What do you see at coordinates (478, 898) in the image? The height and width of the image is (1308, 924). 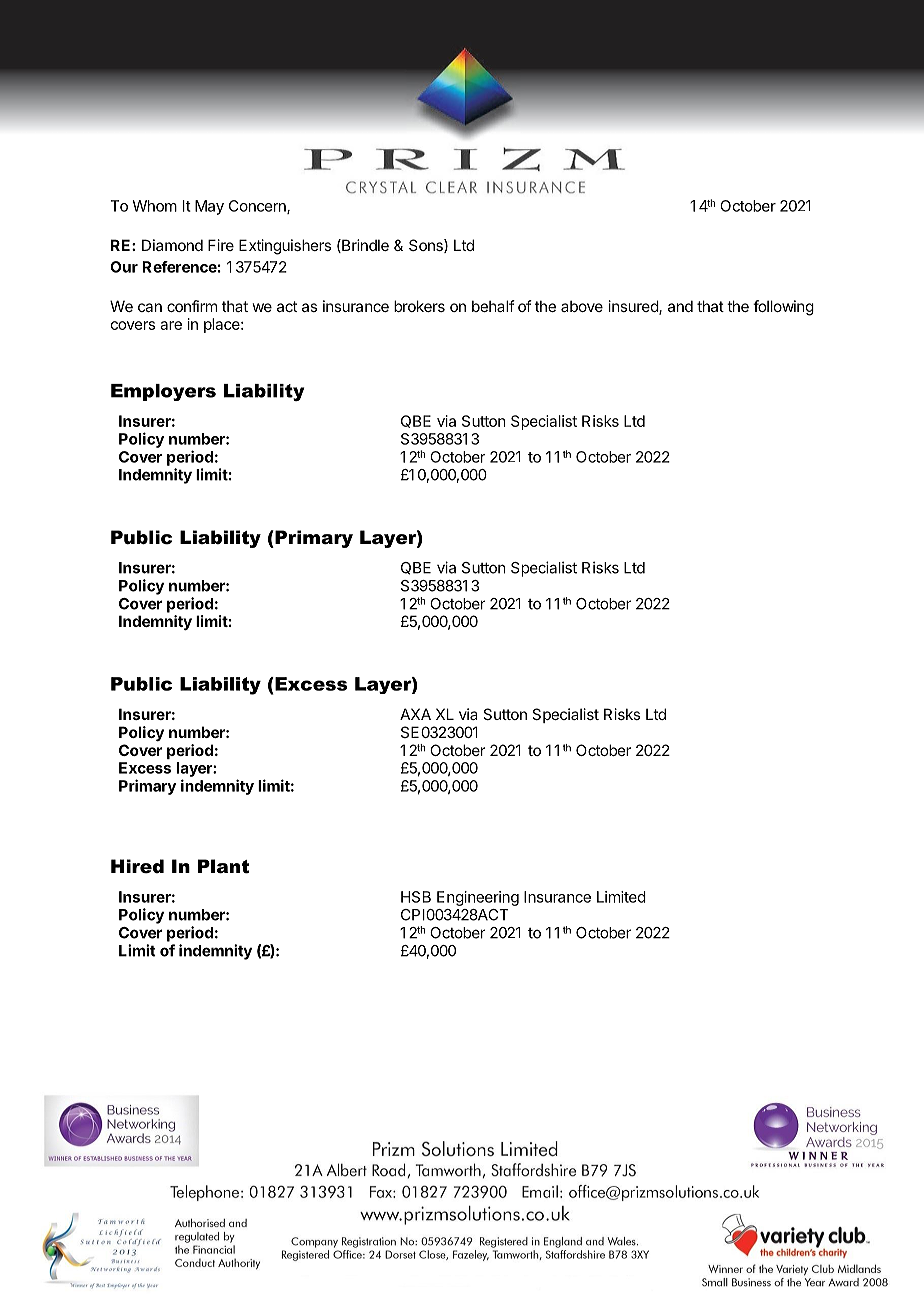 I see `Engineering` at bounding box center [478, 898].
